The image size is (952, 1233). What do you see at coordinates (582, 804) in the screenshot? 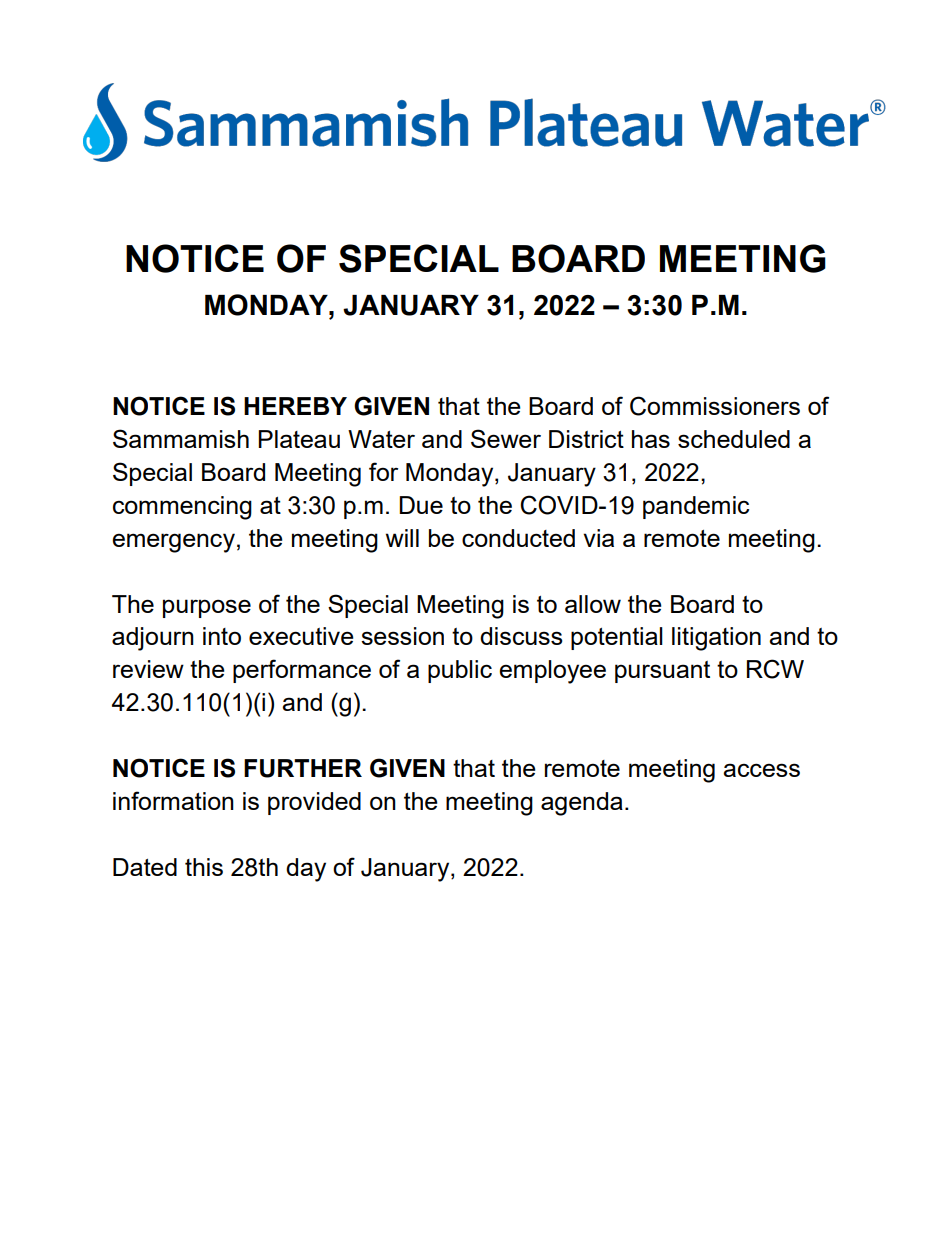
I see `agenda` at bounding box center [582, 804].
